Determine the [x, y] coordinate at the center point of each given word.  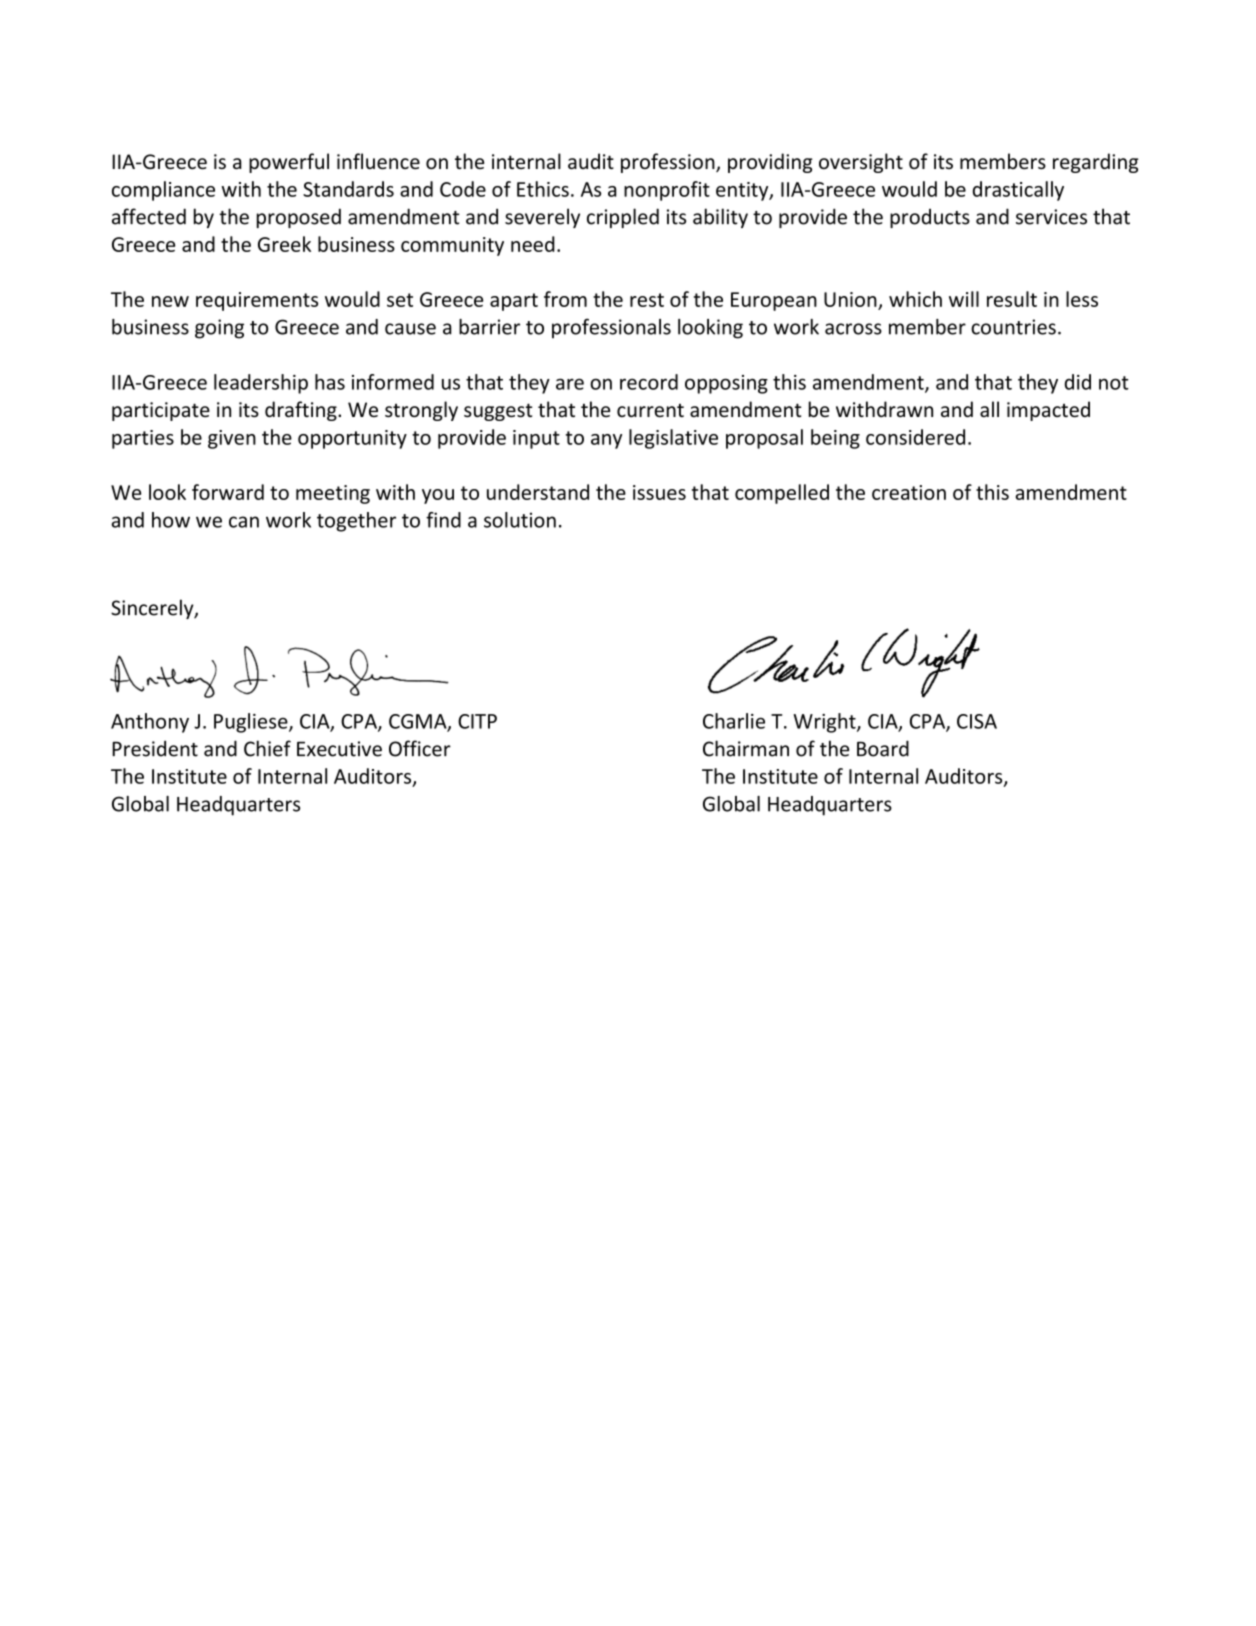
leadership [261, 384]
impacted [1048, 411]
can [244, 522]
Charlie [734, 721]
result [1012, 299]
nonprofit [667, 191]
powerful [289, 163]
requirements [257, 301]
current [650, 410]
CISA [977, 721]
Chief [267, 748]
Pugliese [252, 723]
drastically [1018, 191]
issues [659, 492]
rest [647, 300]
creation [909, 492]
